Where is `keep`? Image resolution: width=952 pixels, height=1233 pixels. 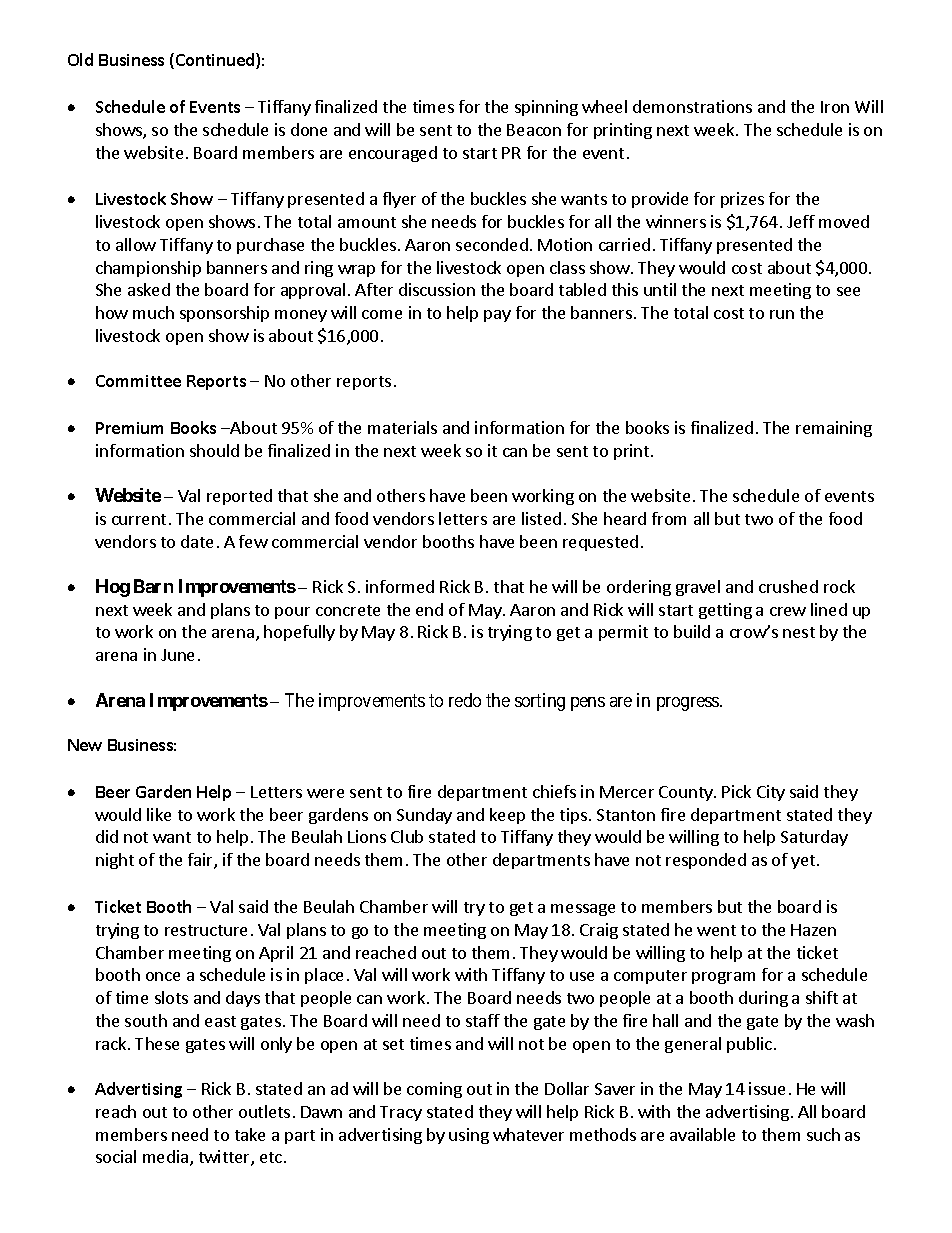 keep is located at coordinates (507, 816).
